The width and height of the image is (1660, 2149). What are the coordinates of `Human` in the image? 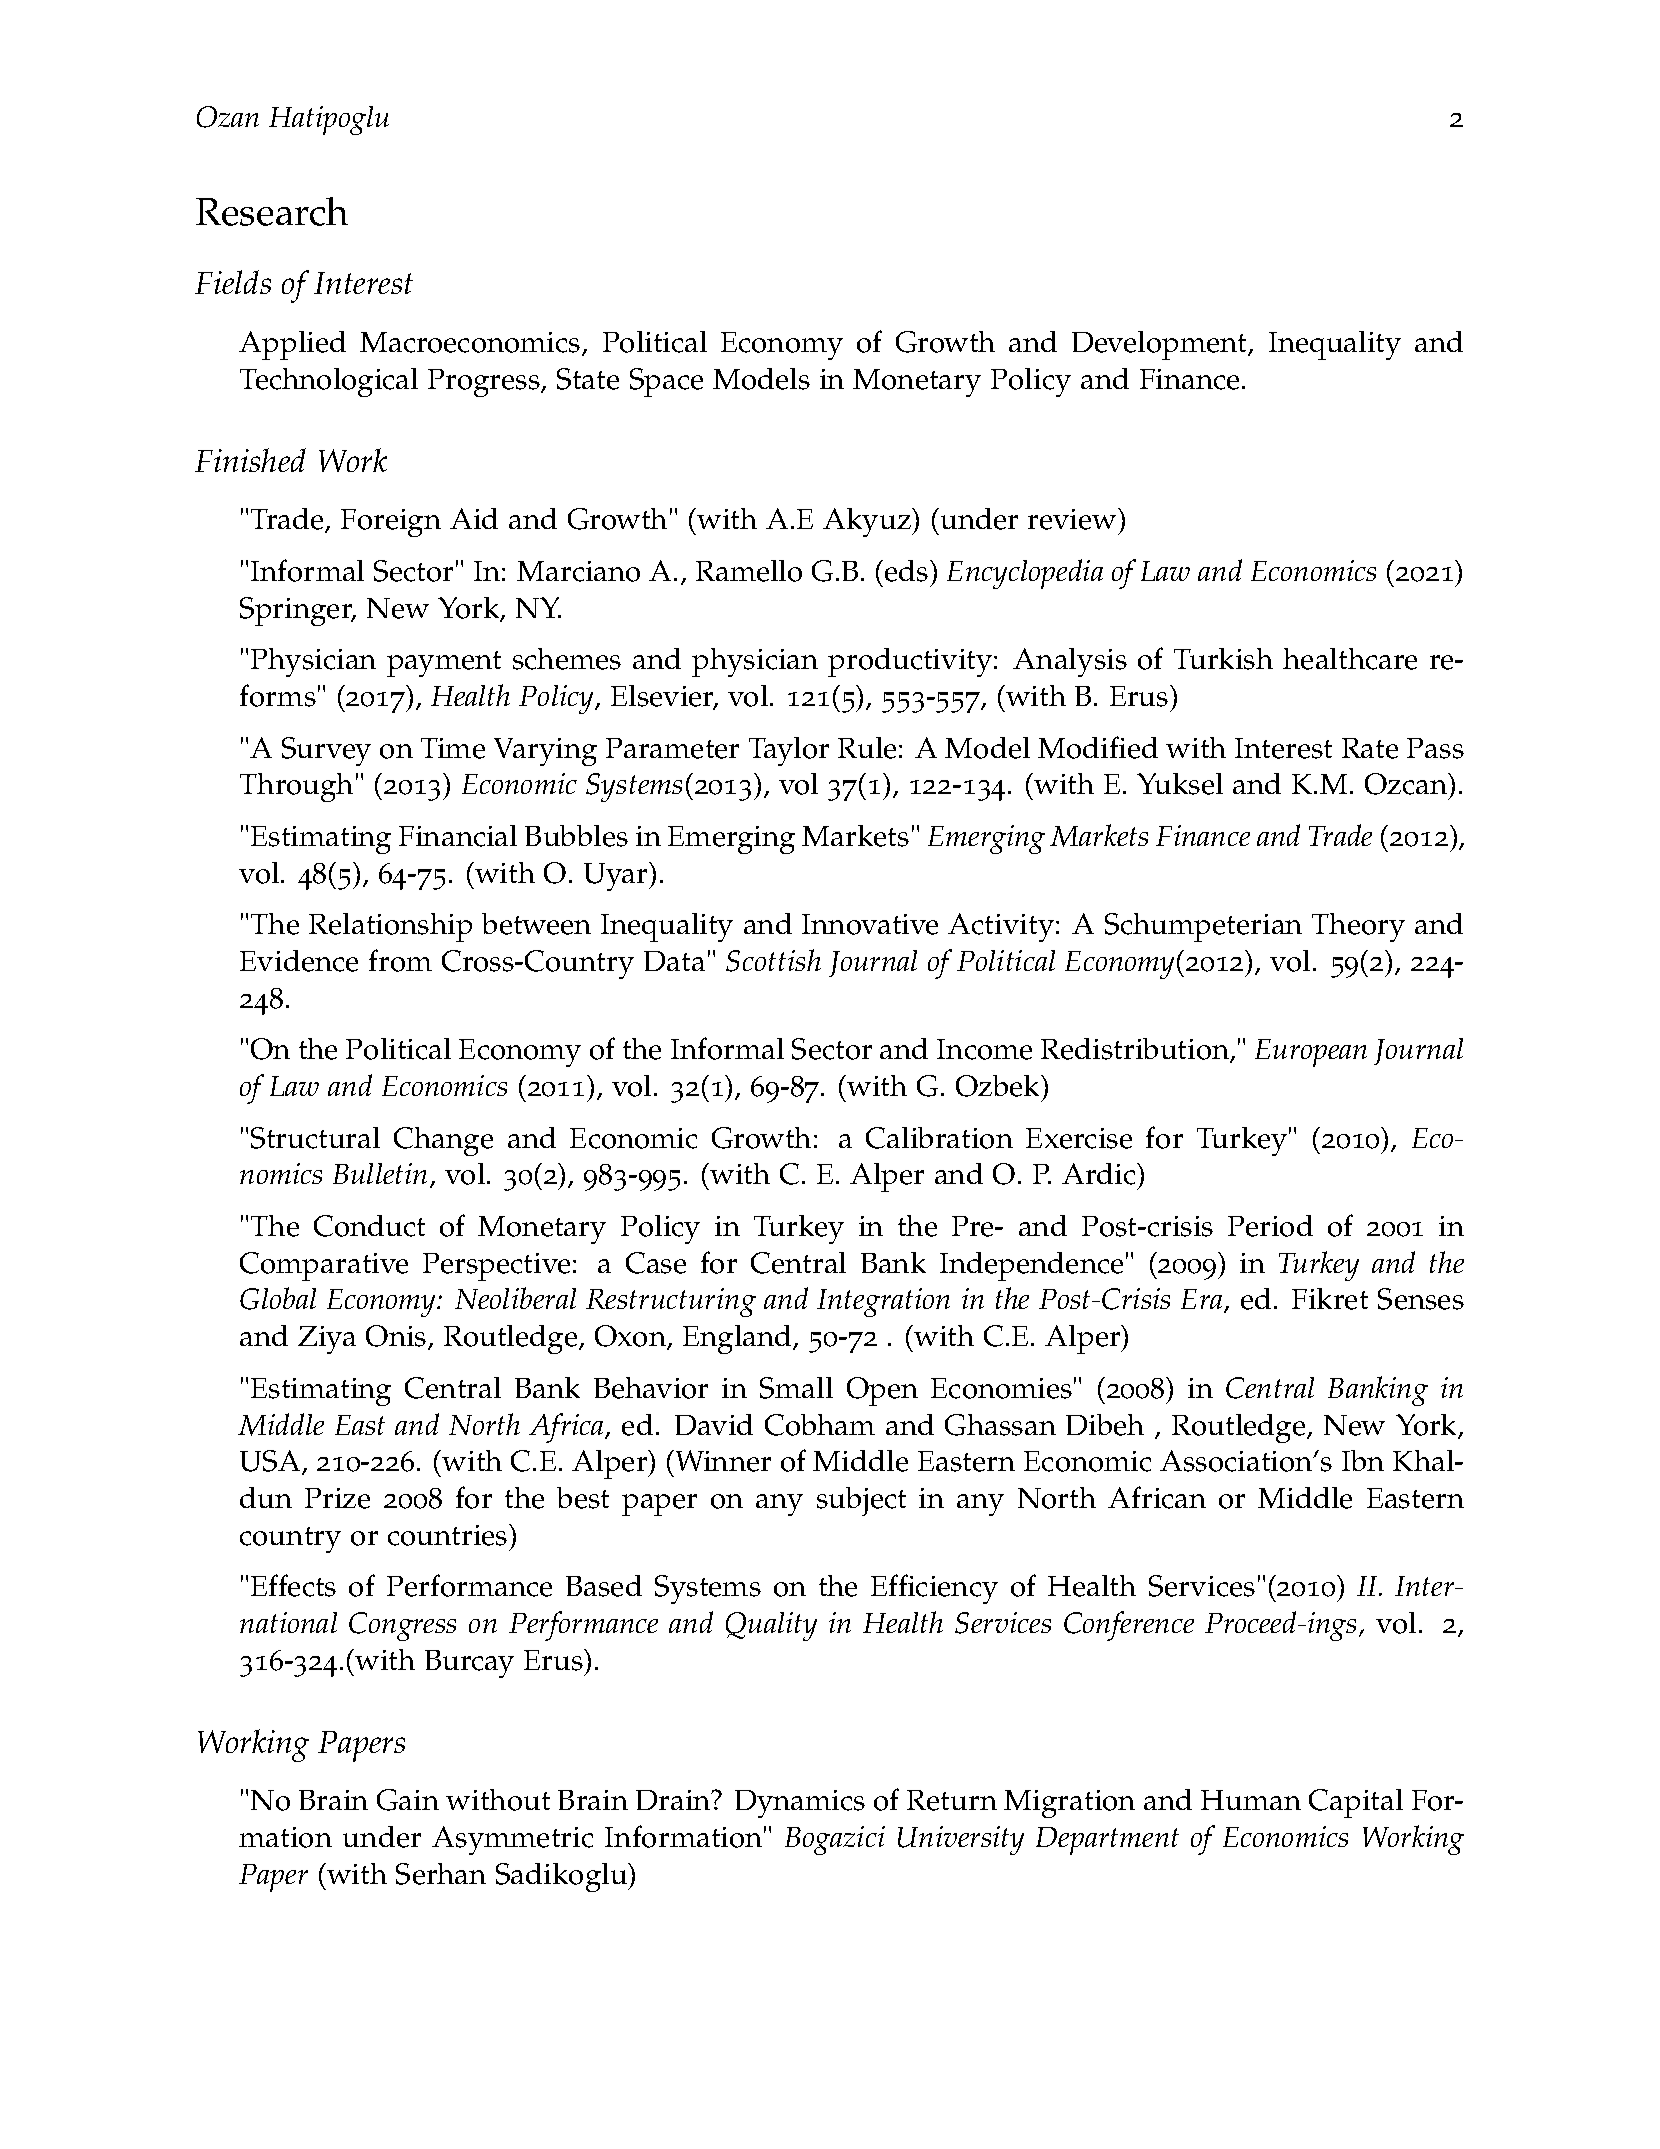 It's located at (1251, 1800).
